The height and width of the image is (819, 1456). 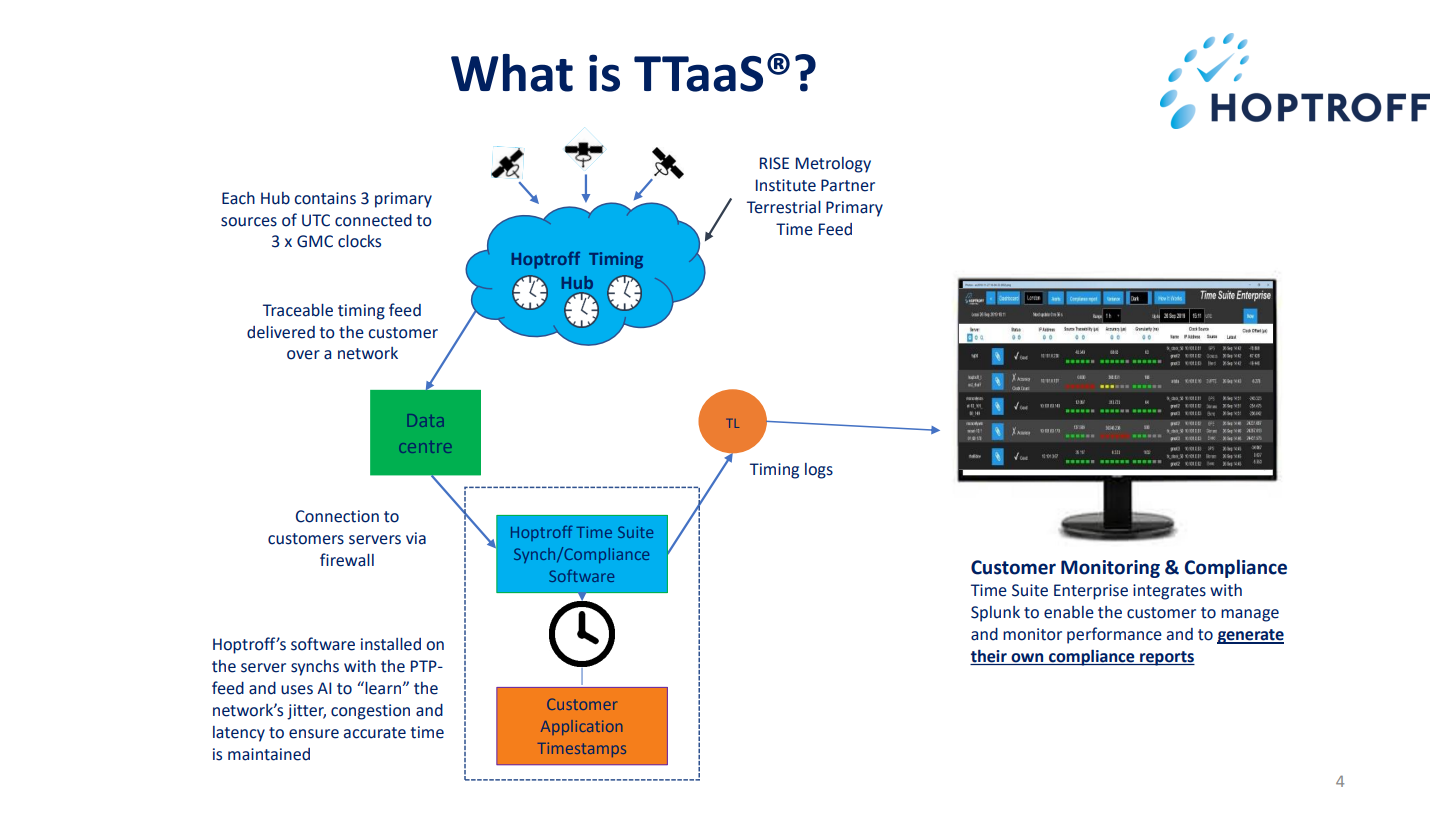 What do you see at coordinates (298, 310) in the image?
I see `Traceable` at bounding box center [298, 310].
